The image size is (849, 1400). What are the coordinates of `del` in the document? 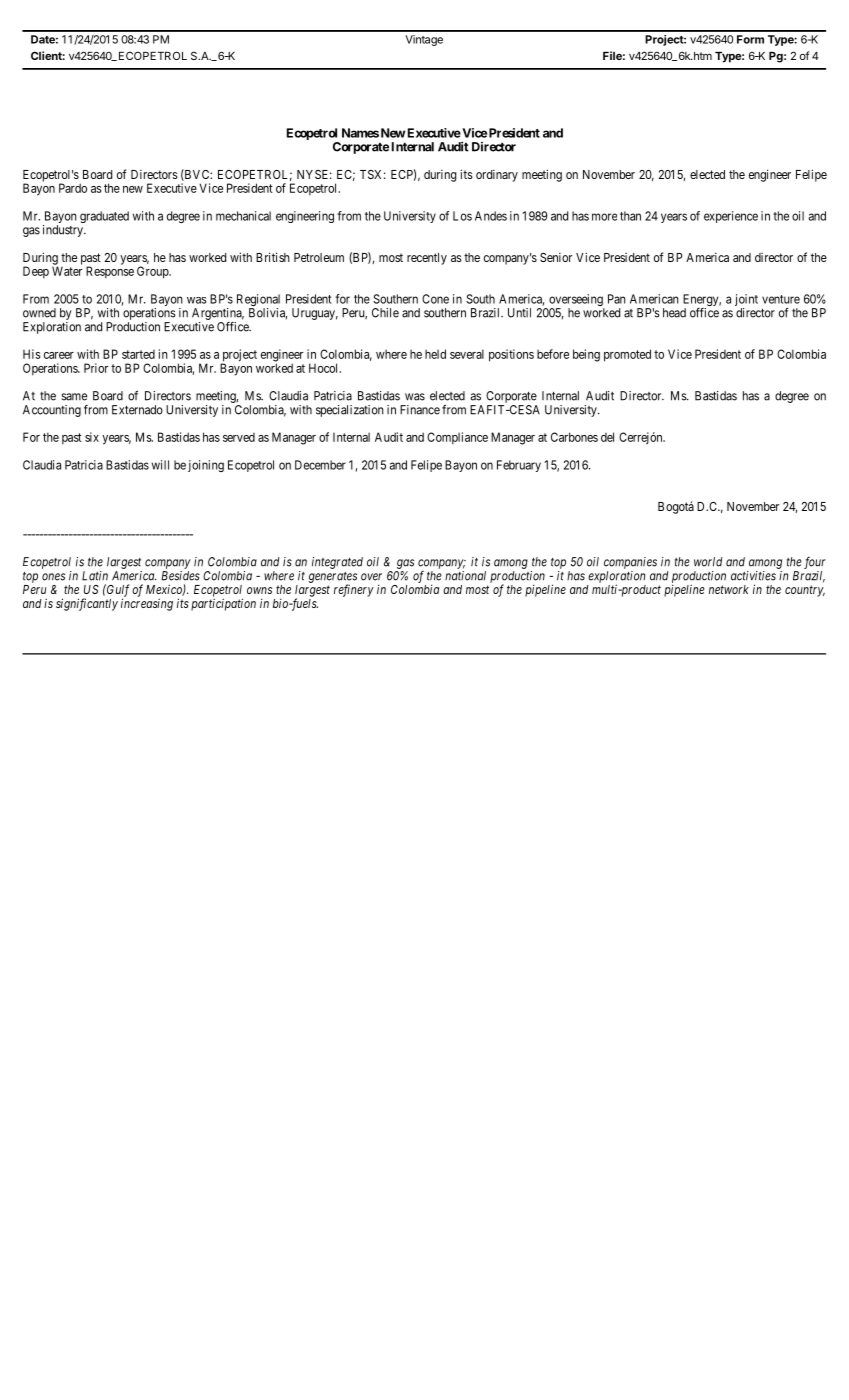 It's located at (607, 437).
